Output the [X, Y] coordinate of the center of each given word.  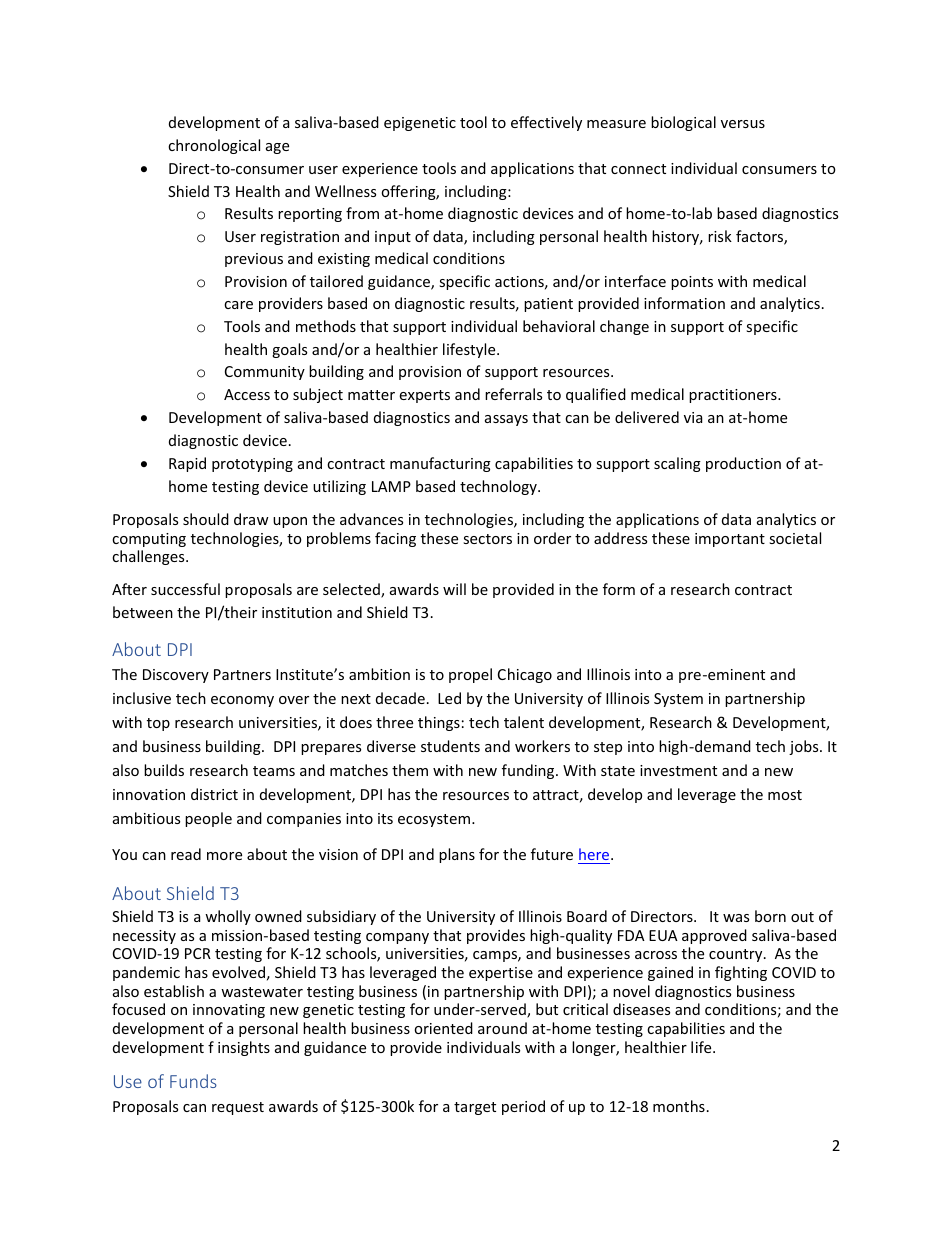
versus [743, 124]
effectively [546, 123]
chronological [214, 146]
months [679, 1106]
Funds [193, 1081]
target [475, 1108]
